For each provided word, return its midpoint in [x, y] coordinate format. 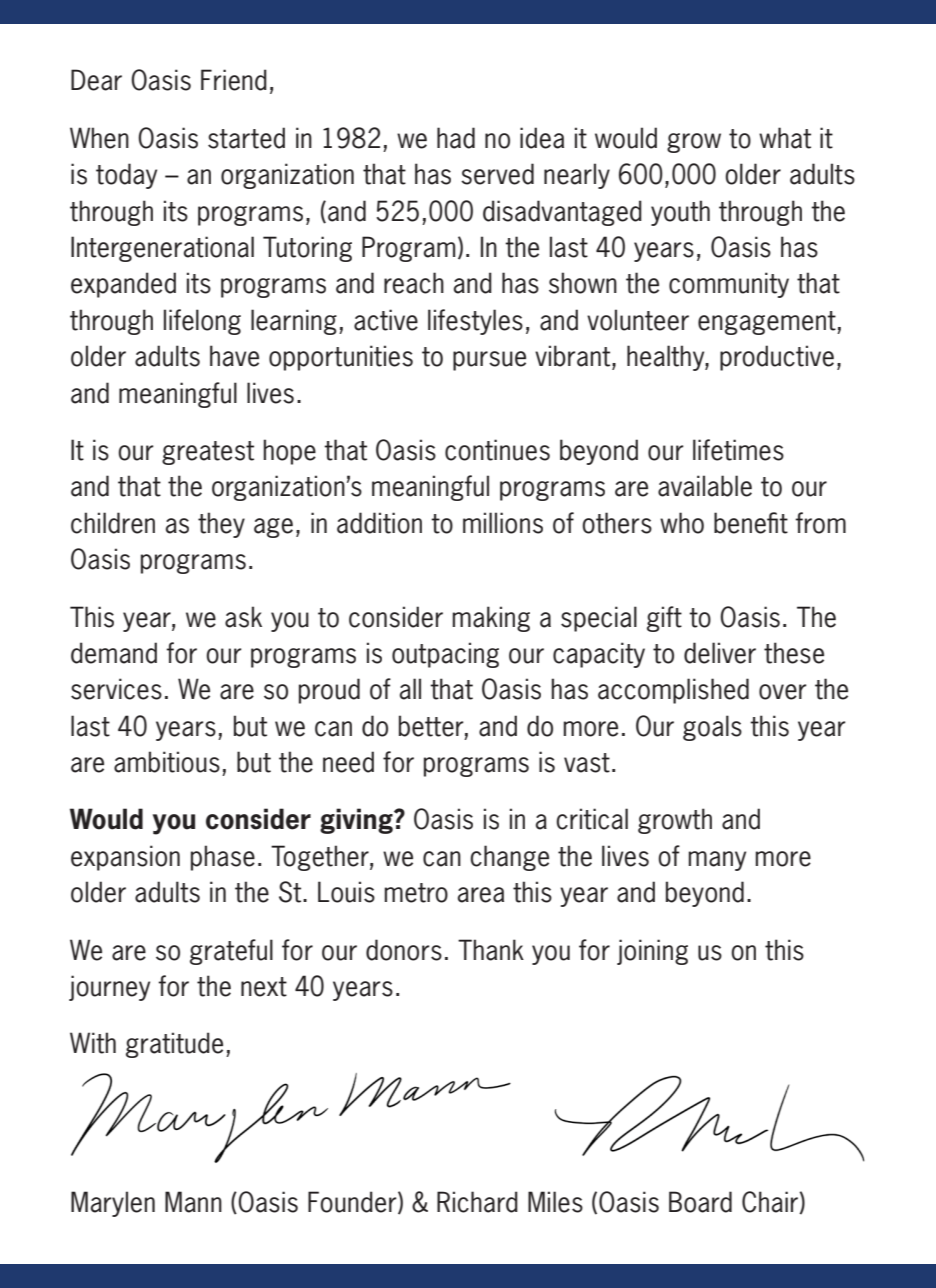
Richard [477, 1202]
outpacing [445, 655]
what [785, 138]
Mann [193, 1202]
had [456, 138]
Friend [234, 80]
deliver [720, 653]
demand [114, 653]
